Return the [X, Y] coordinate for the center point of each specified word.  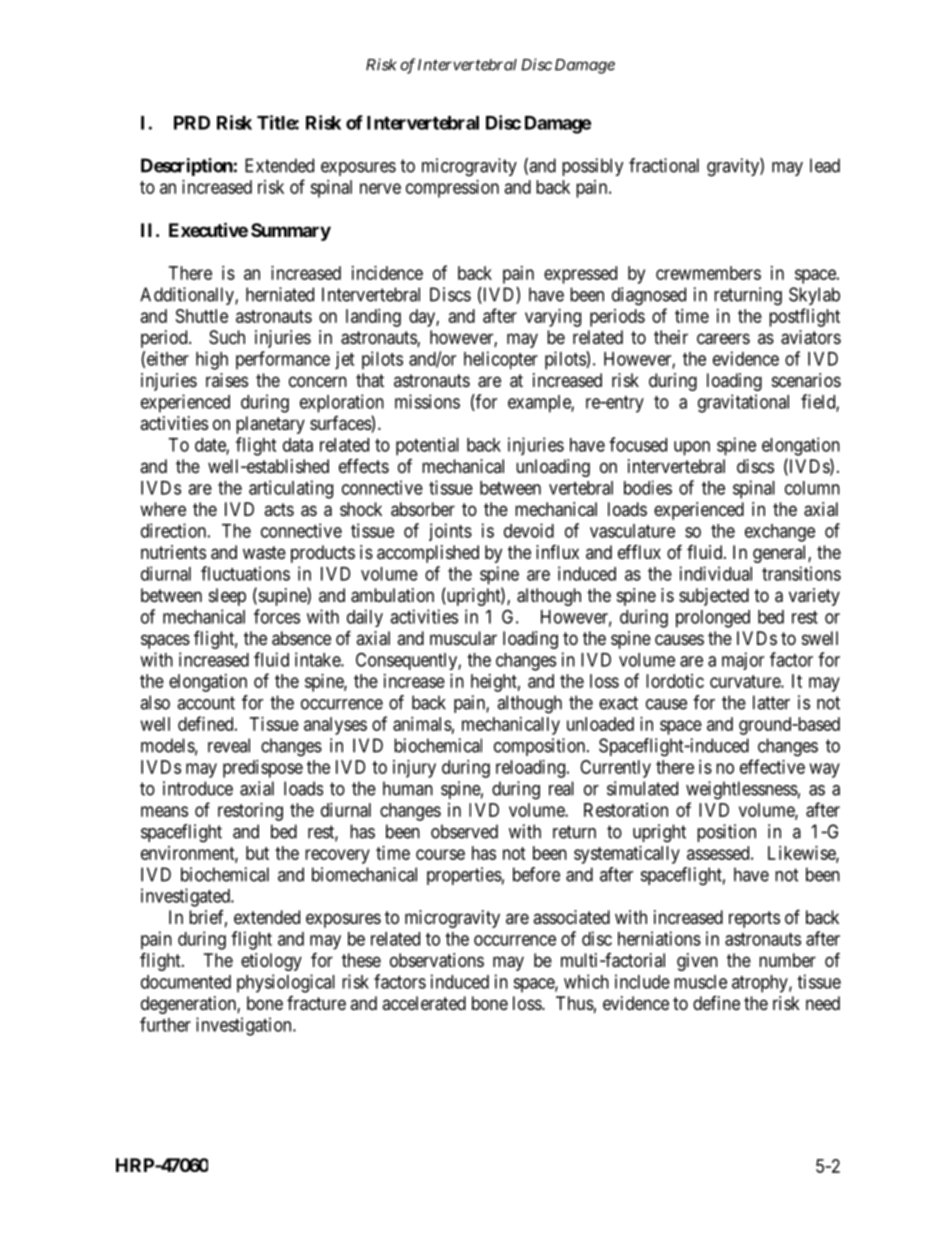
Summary [291, 232]
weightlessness [742, 790]
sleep [227, 597]
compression [452, 189]
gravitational [743, 403]
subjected [714, 597]
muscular [463, 638]
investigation [245, 1026]
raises [227, 380]
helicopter [501, 360]
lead [825, 165]
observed [464, 831]
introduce [198, 788]
